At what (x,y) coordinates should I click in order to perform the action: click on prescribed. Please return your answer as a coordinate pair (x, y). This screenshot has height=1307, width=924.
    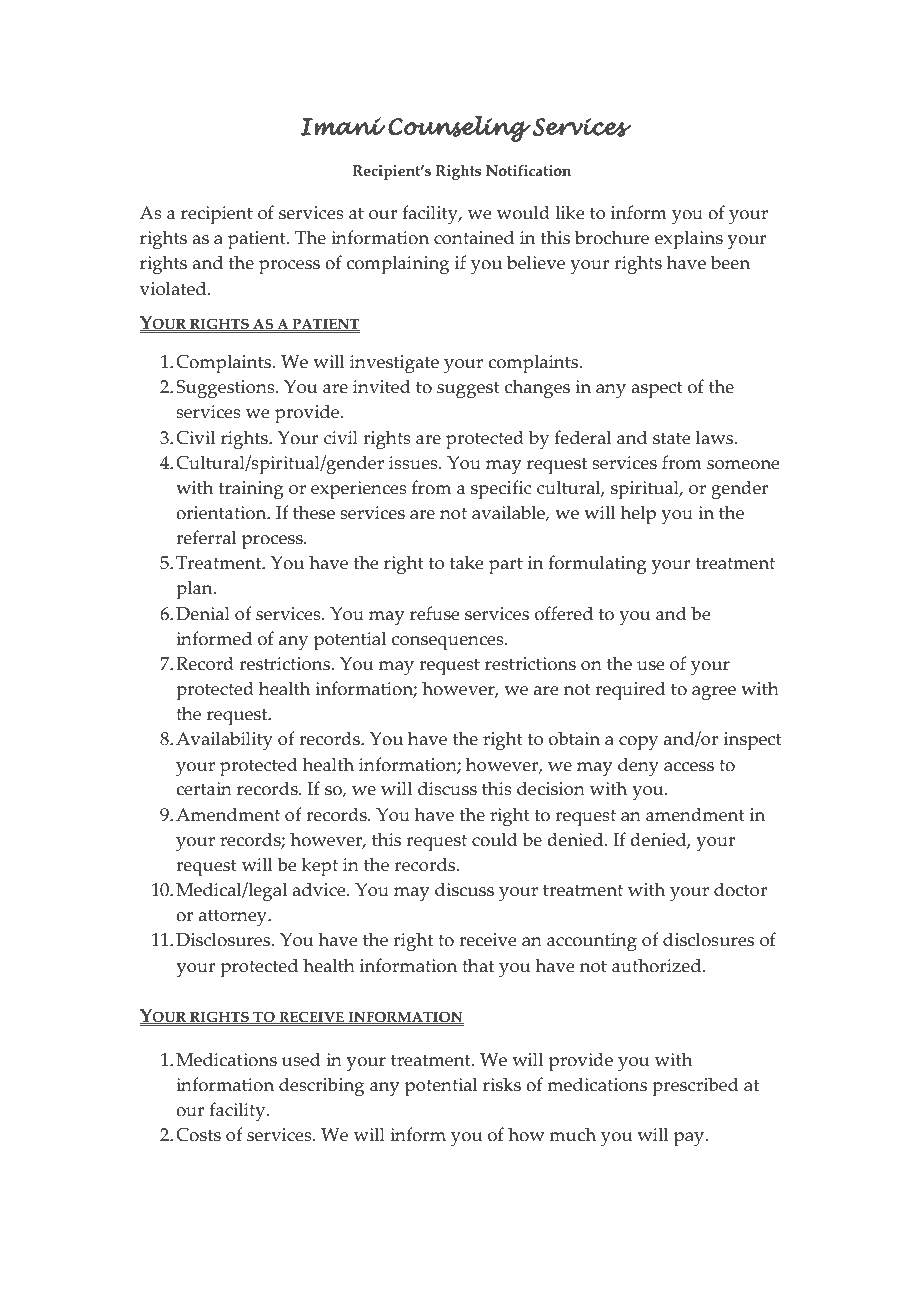
    Looking at the image, I should click on (695, 1087).
